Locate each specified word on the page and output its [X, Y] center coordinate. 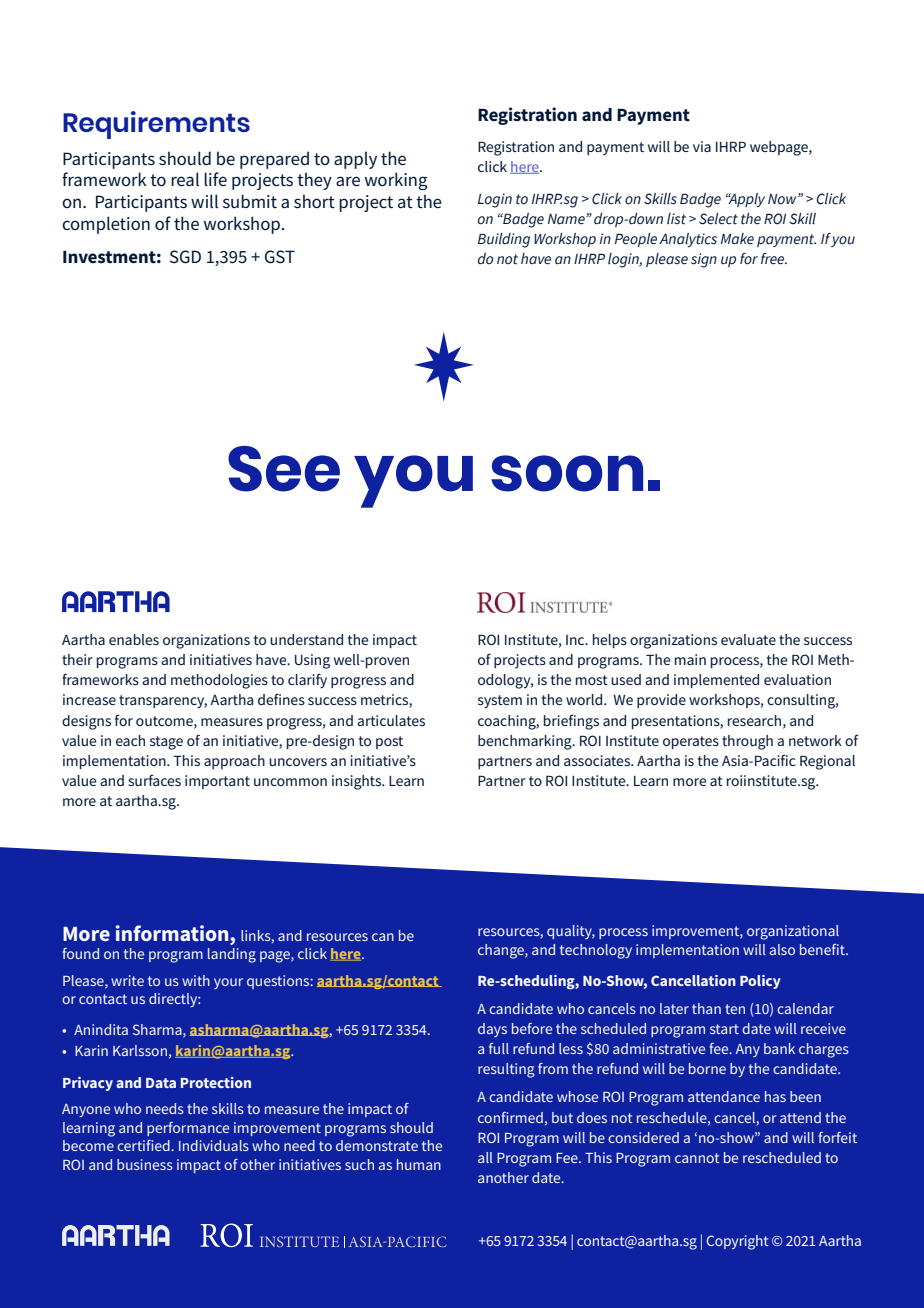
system [500, 702]
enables [134, 639]
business [145, 1164]
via [702, 146]
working [396, 181]
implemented [716, 681]
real [185, 179]
